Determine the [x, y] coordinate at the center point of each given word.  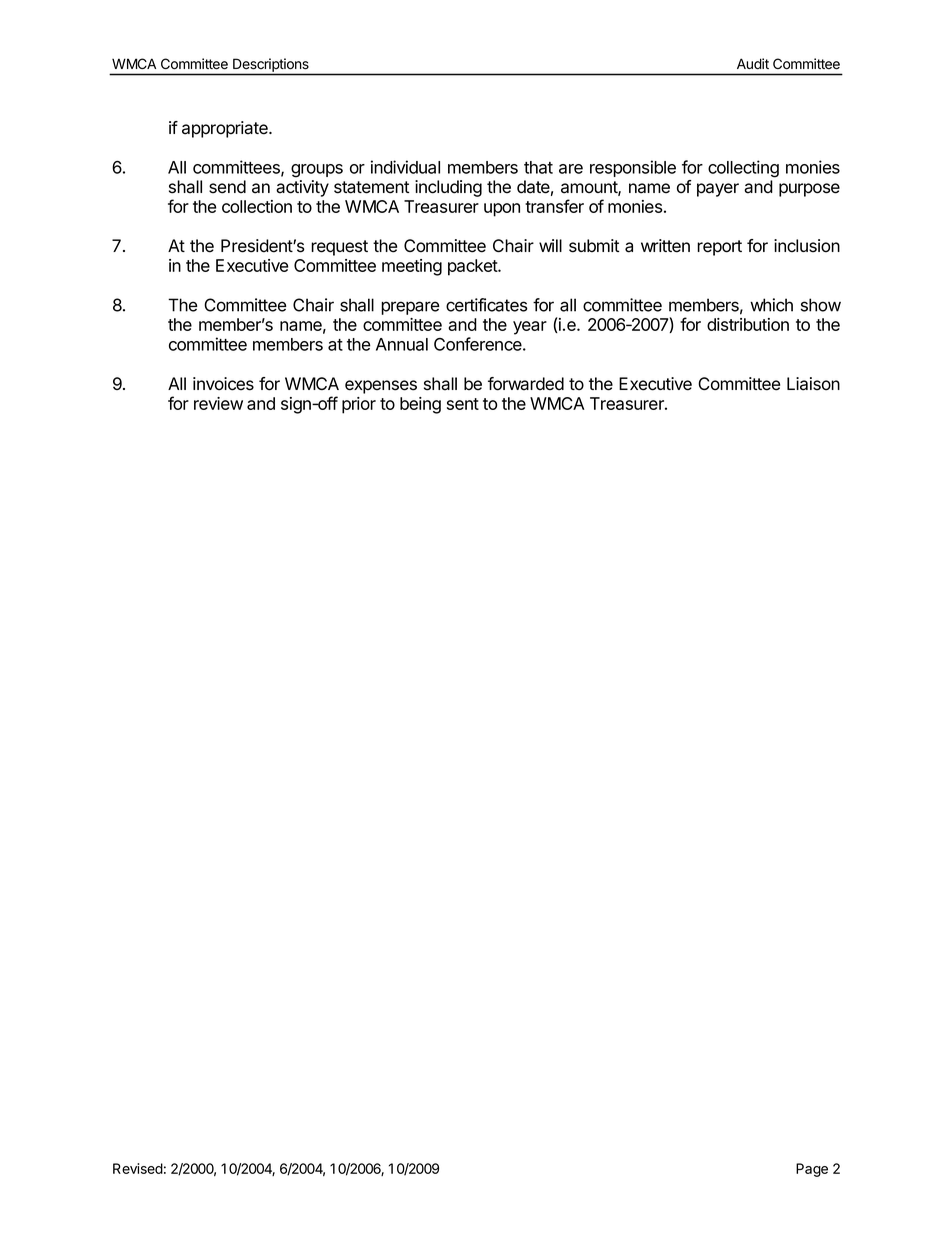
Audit [753, 64]
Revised [138, 1168]
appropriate [226, 129]
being [420, 405]
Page [812, 1170]
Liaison [813, 384]
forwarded [526, 384]
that [538, 167]
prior [359, 405]
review [218, 403]
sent [463, 404]
